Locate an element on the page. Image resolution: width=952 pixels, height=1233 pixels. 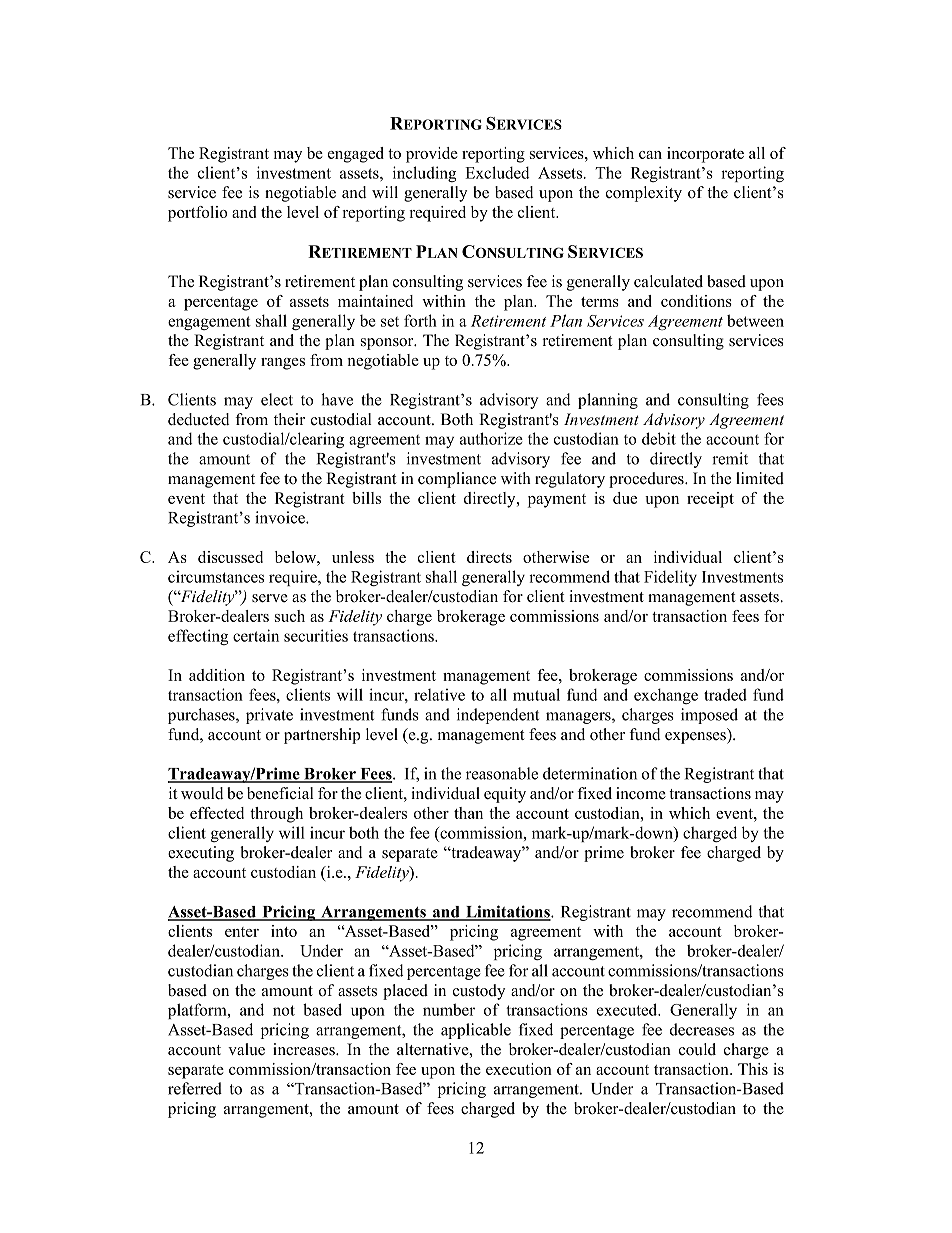
Excluded is located at coordinates (497, 172).
